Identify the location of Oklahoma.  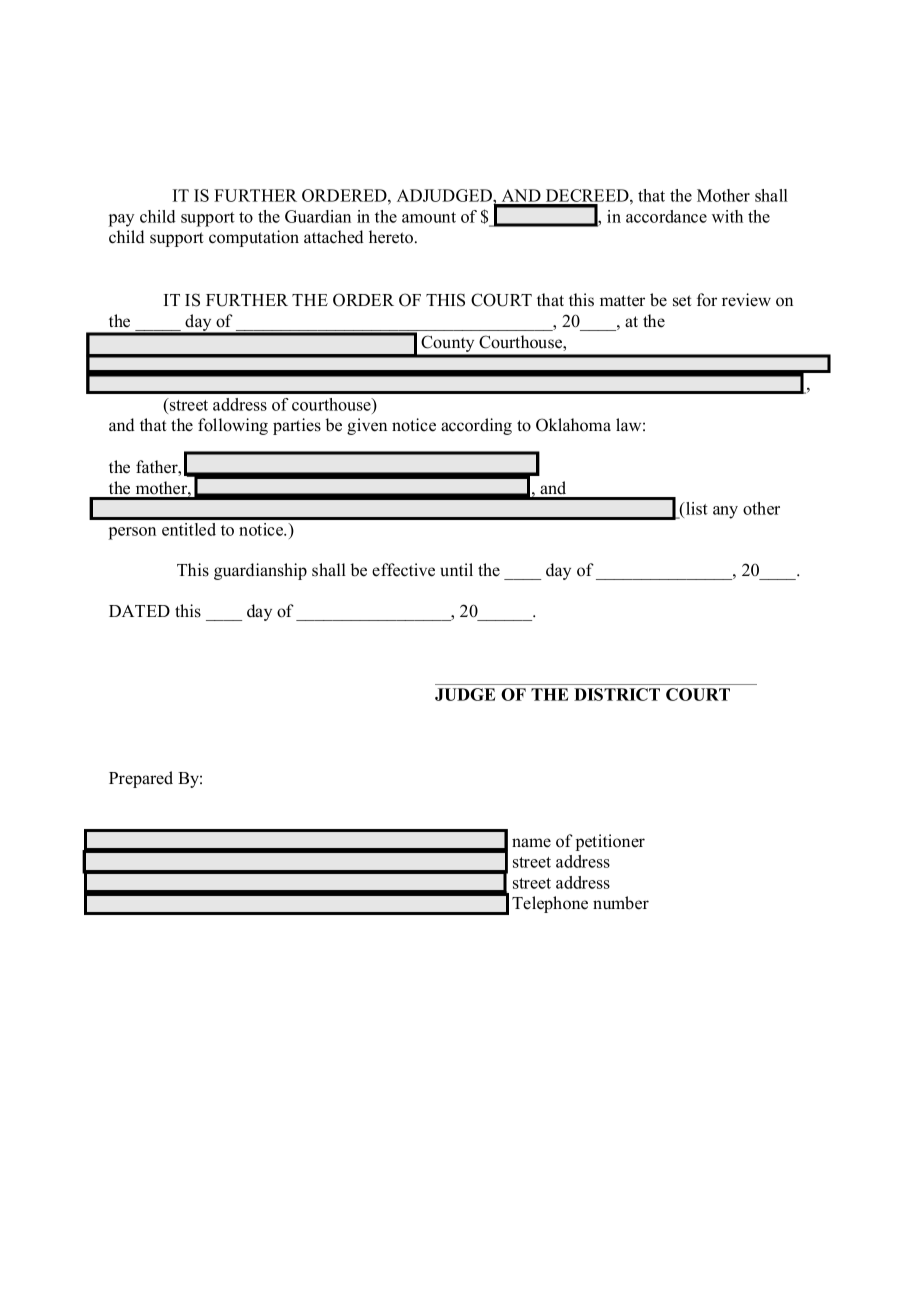
(573, 425).
